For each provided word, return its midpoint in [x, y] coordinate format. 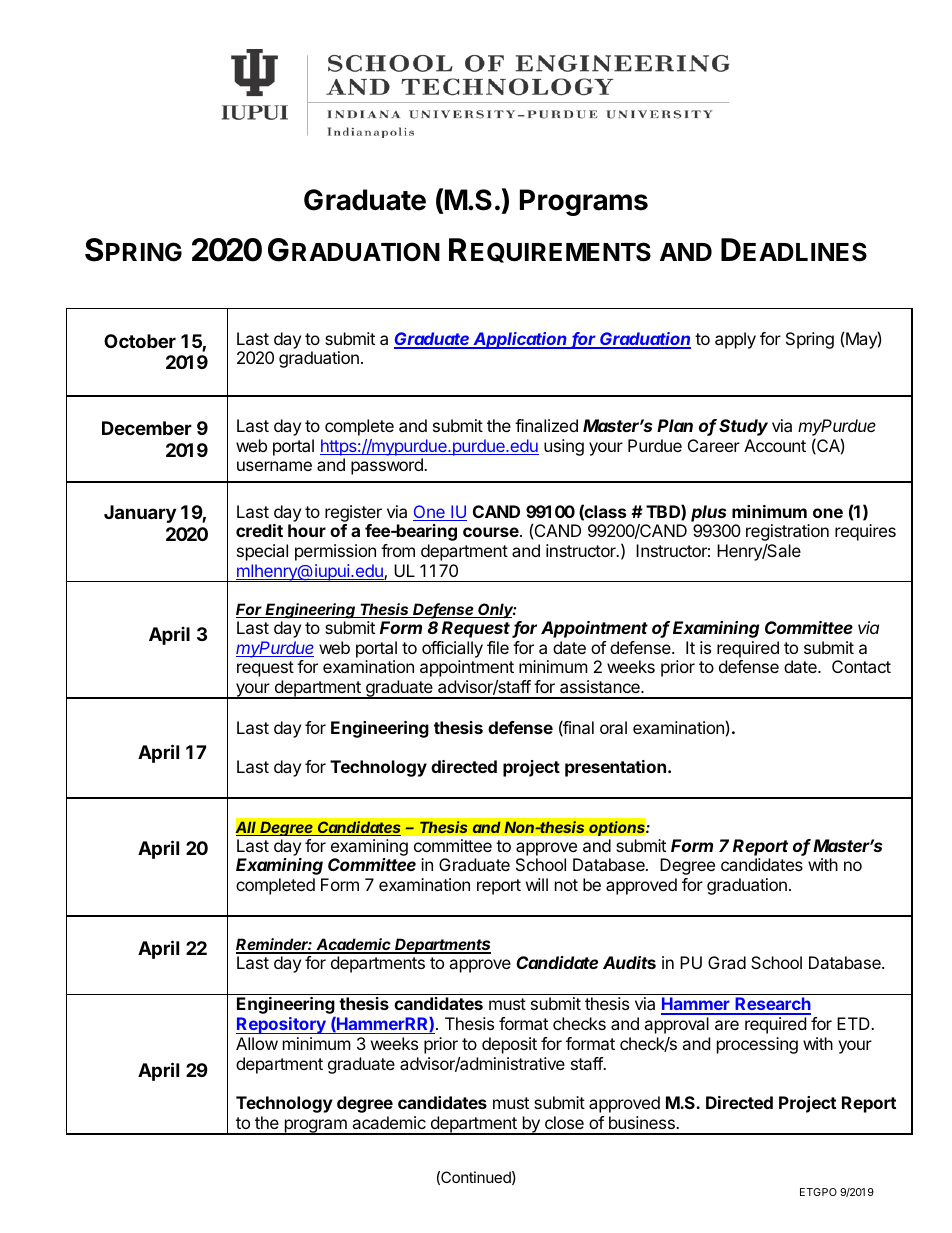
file [498, 647]
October [140, 341]
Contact [861, 666]
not [566, 885]
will [537, 884]
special [262, 552]
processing [757, 1045]
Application [521, 340]
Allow [257, 1043]
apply [735, 340]
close [564, 1122]
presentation [615, 768]
